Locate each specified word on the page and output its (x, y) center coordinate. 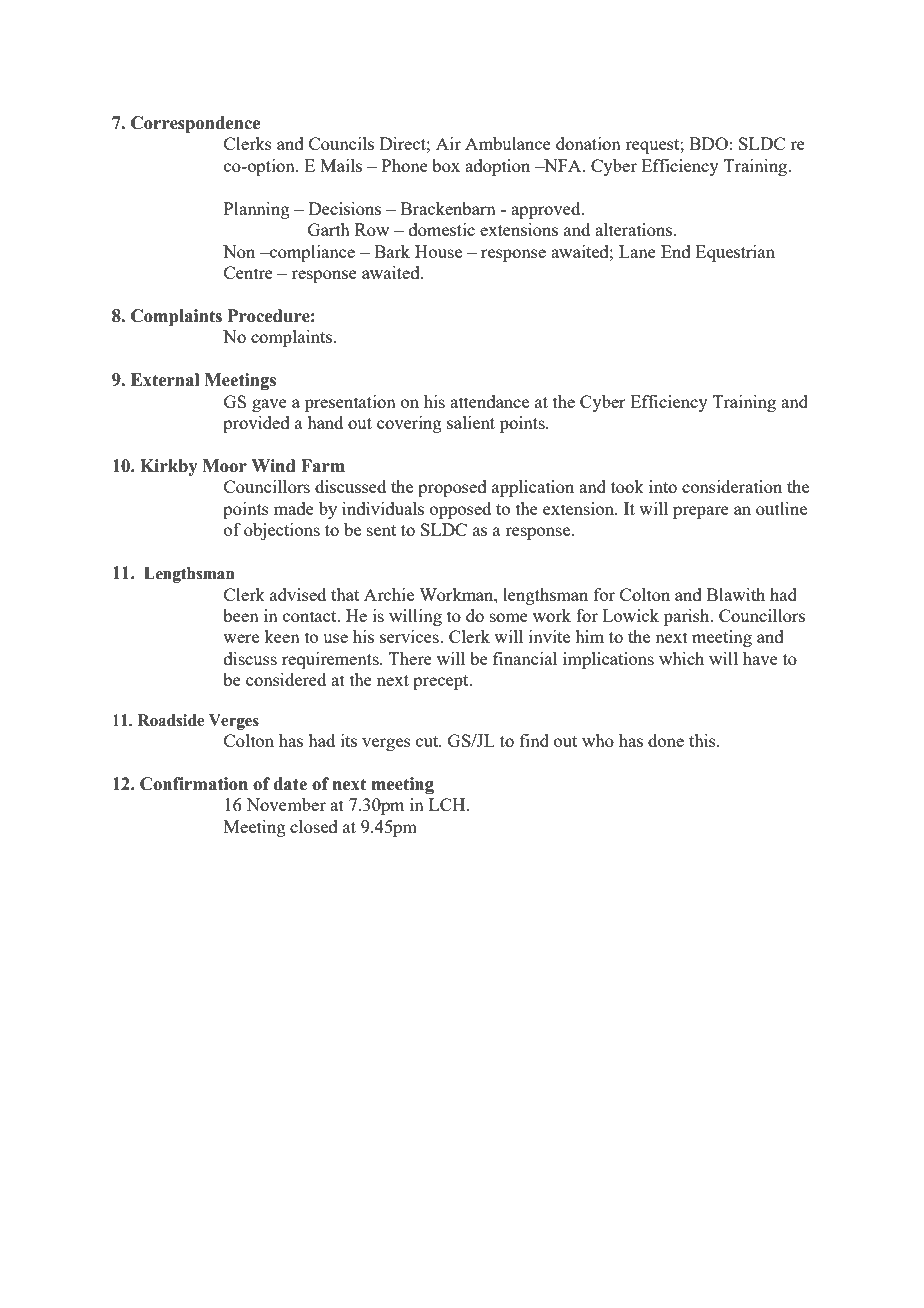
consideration (732, 486)
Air (448, 143)
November (286, 804)
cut (428, 741)
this (703, 740)
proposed (452, 488)
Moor (225, 466)
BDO (708, 143)
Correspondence (196, 124)
